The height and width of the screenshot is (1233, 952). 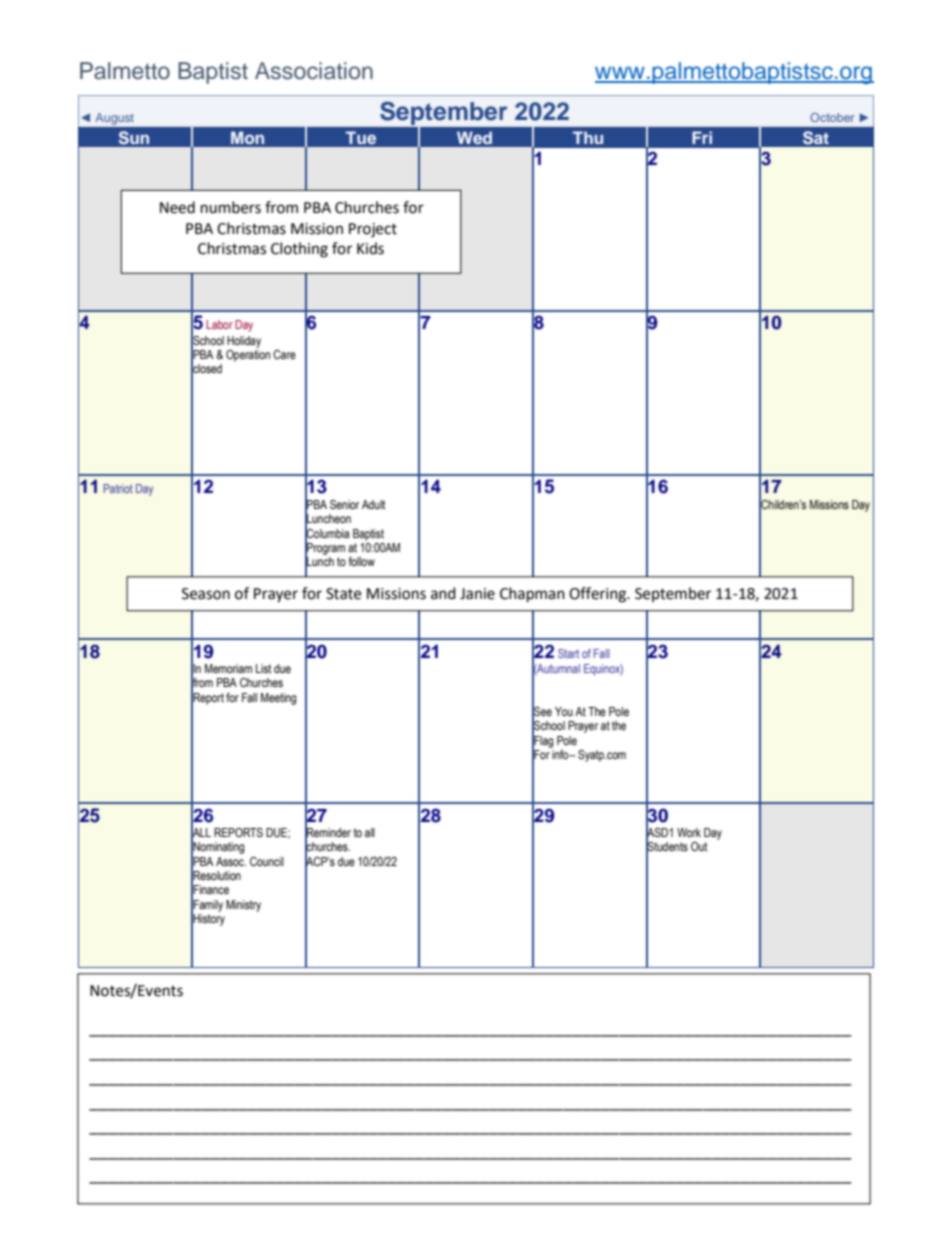 I want to click on Out, so click(x=699, y=846).
